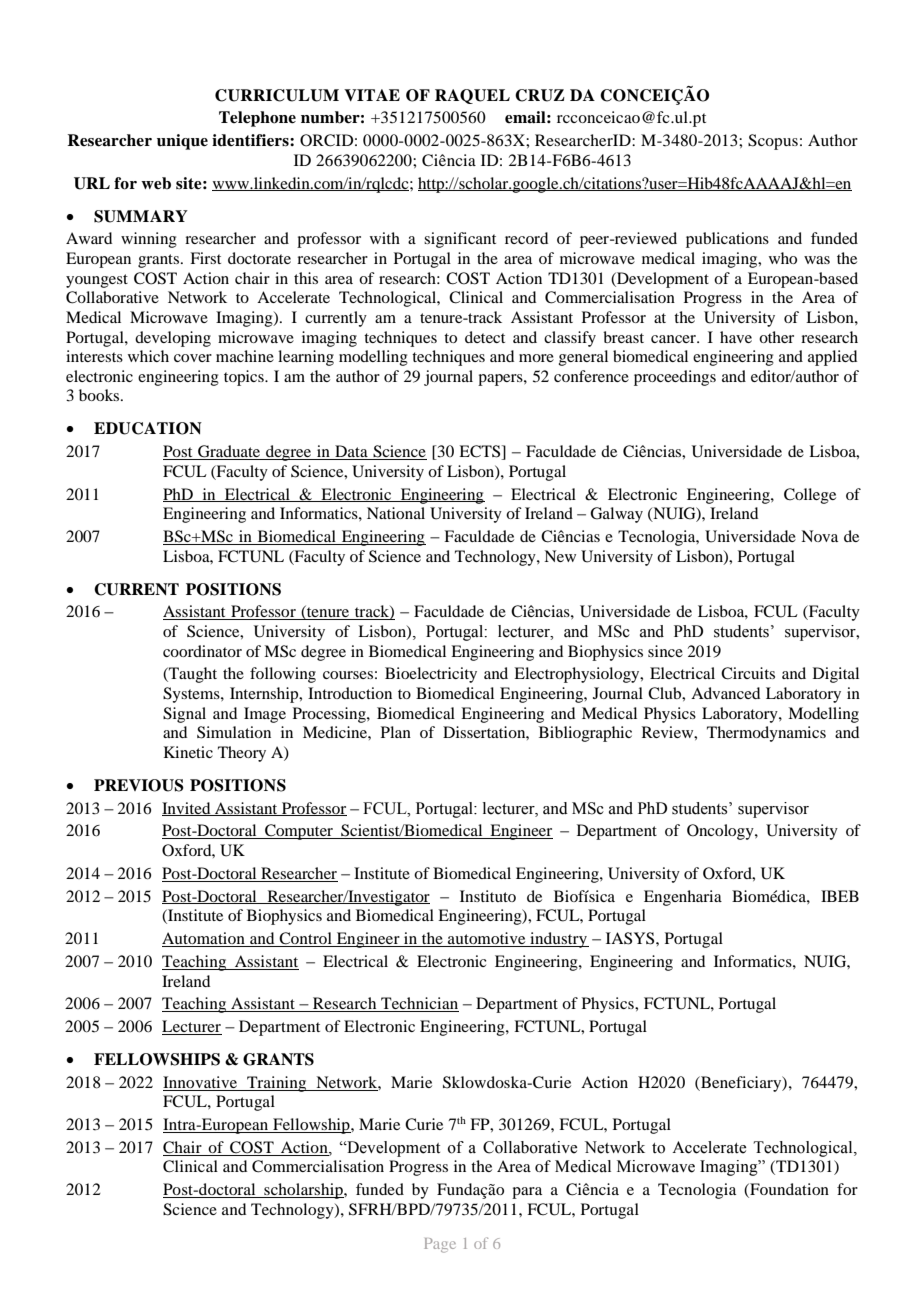  I want to click on coordinator, so click(202, 651).
